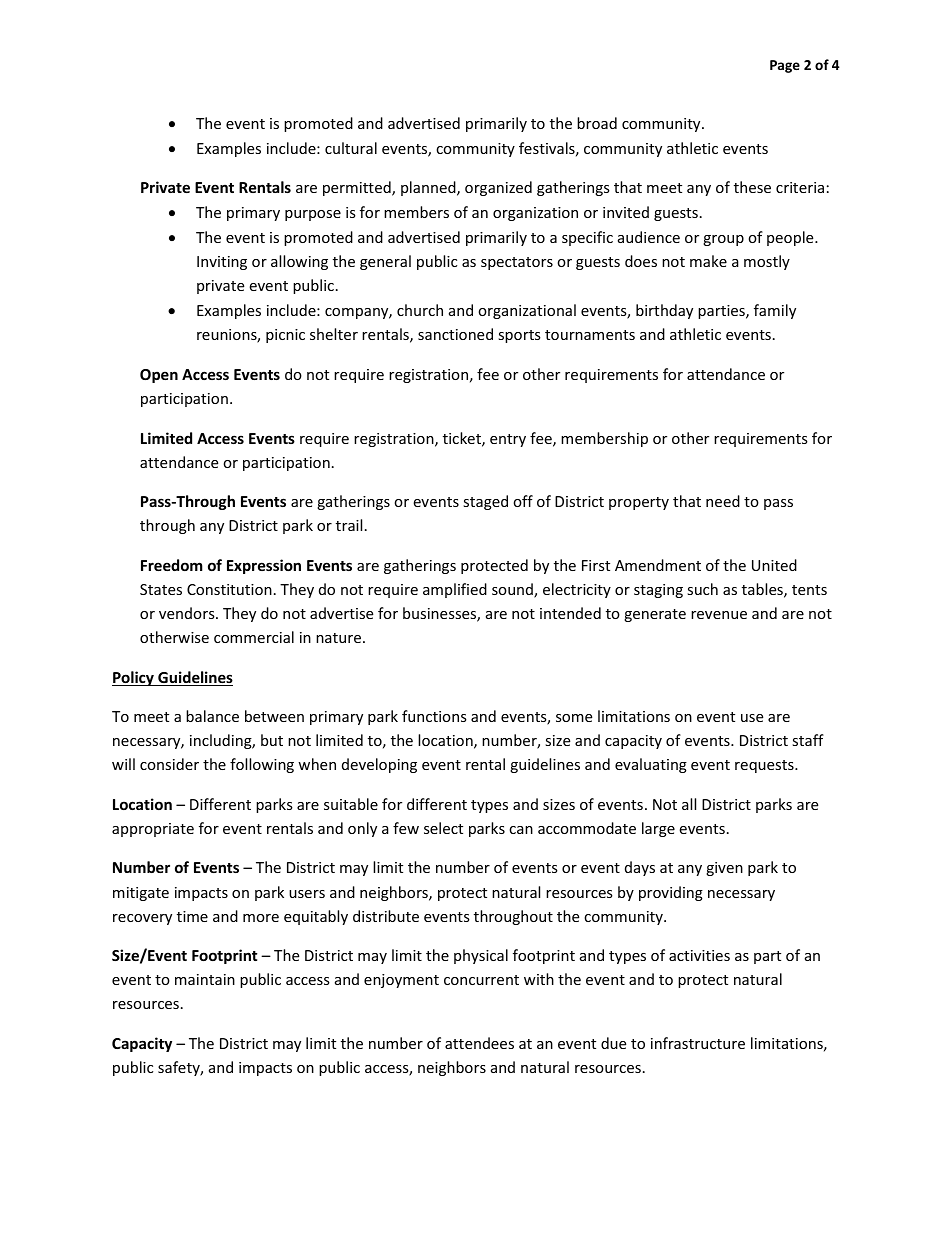 This screenshot has height=1233, width=952. Describe the element at coordinates (498, 188) in the screenshot. I see `organized` at that location.
